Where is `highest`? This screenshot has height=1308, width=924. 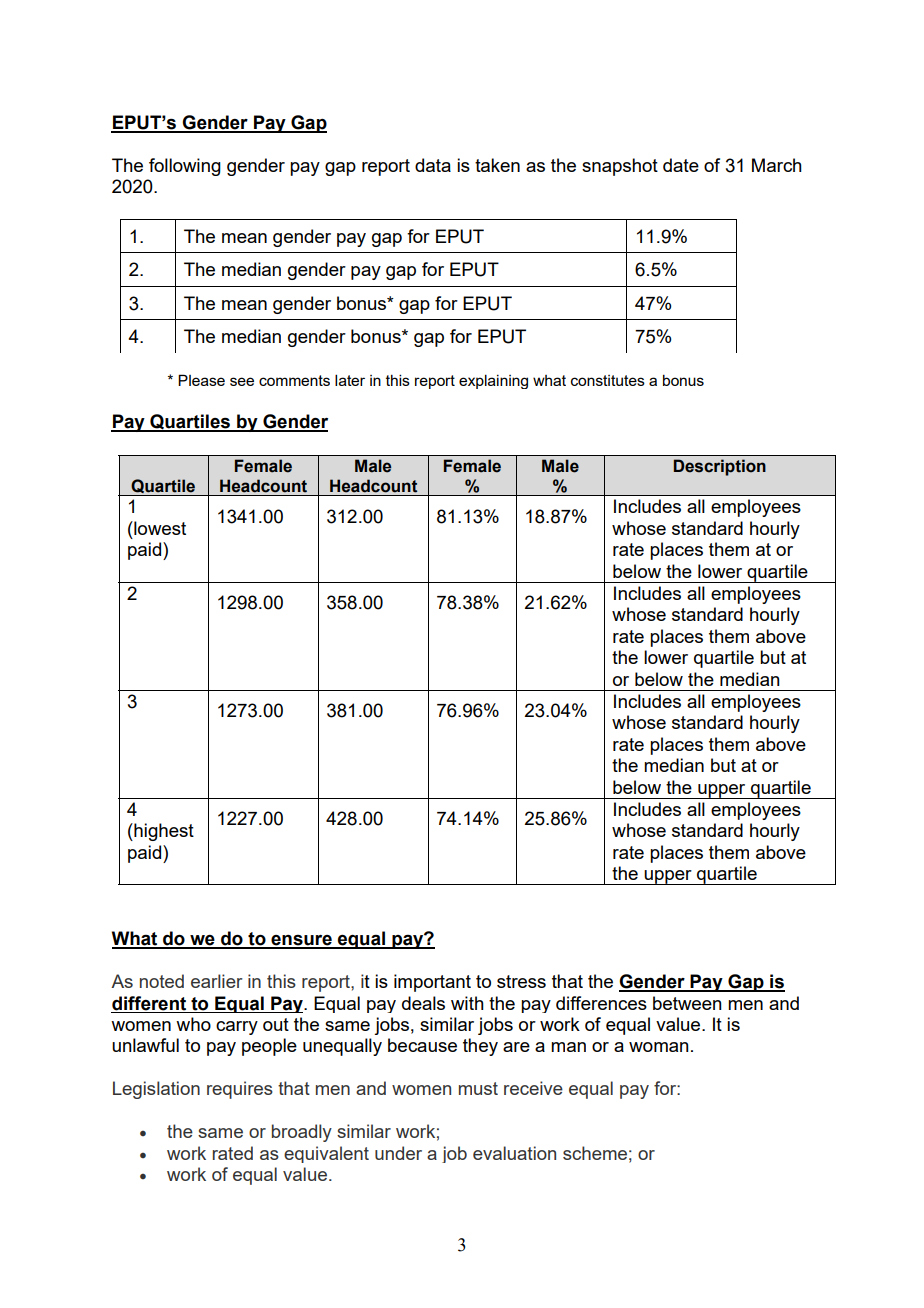 highest is located at coordinates (163, 832).
